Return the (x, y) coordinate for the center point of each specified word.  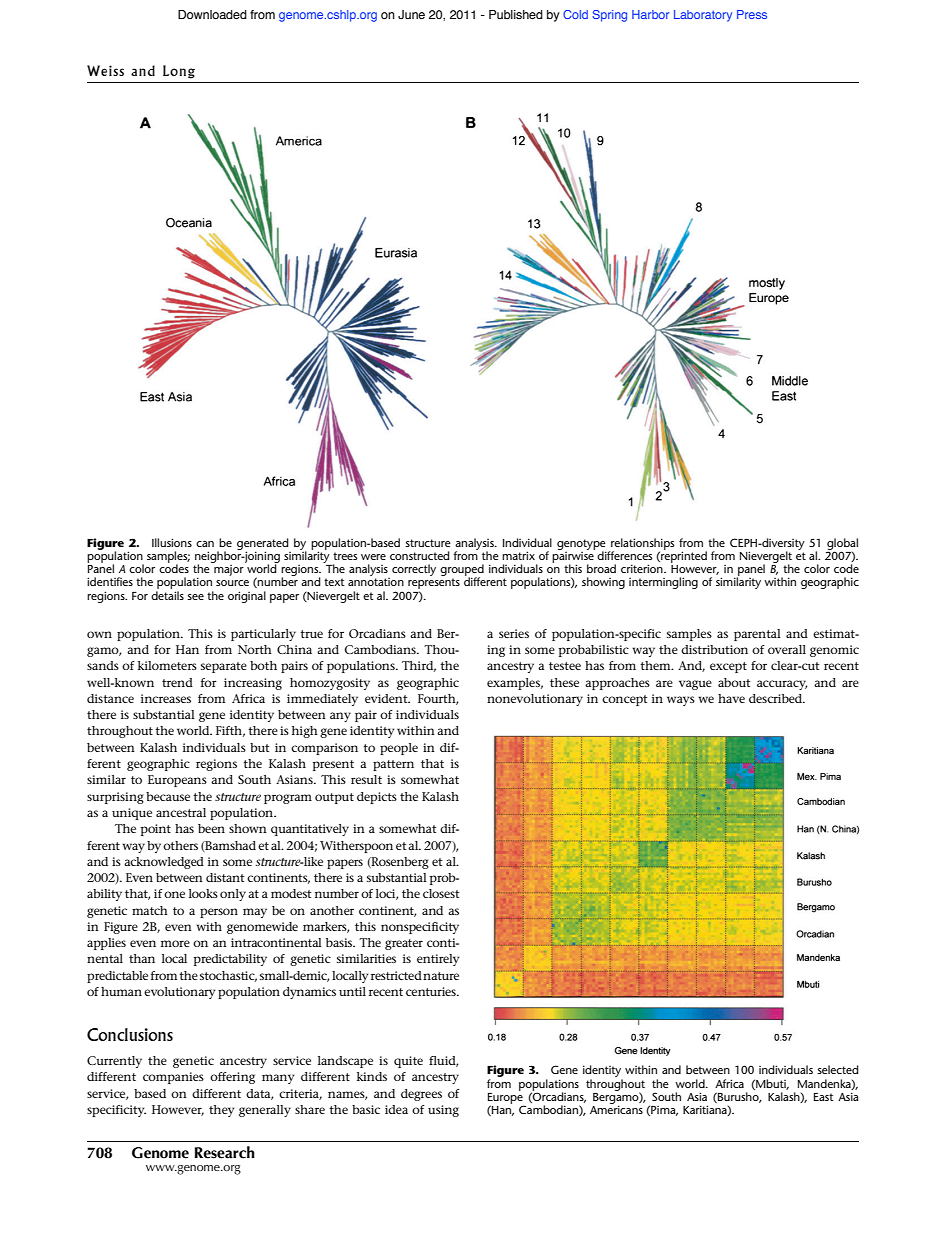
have (731, 698)
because (168, 796)
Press (752, 14)
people (399, 749)
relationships (642, 545)
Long (179, 72)
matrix (518, 555)
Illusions (172, 542)
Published (516, 14)
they (221, 1111)
